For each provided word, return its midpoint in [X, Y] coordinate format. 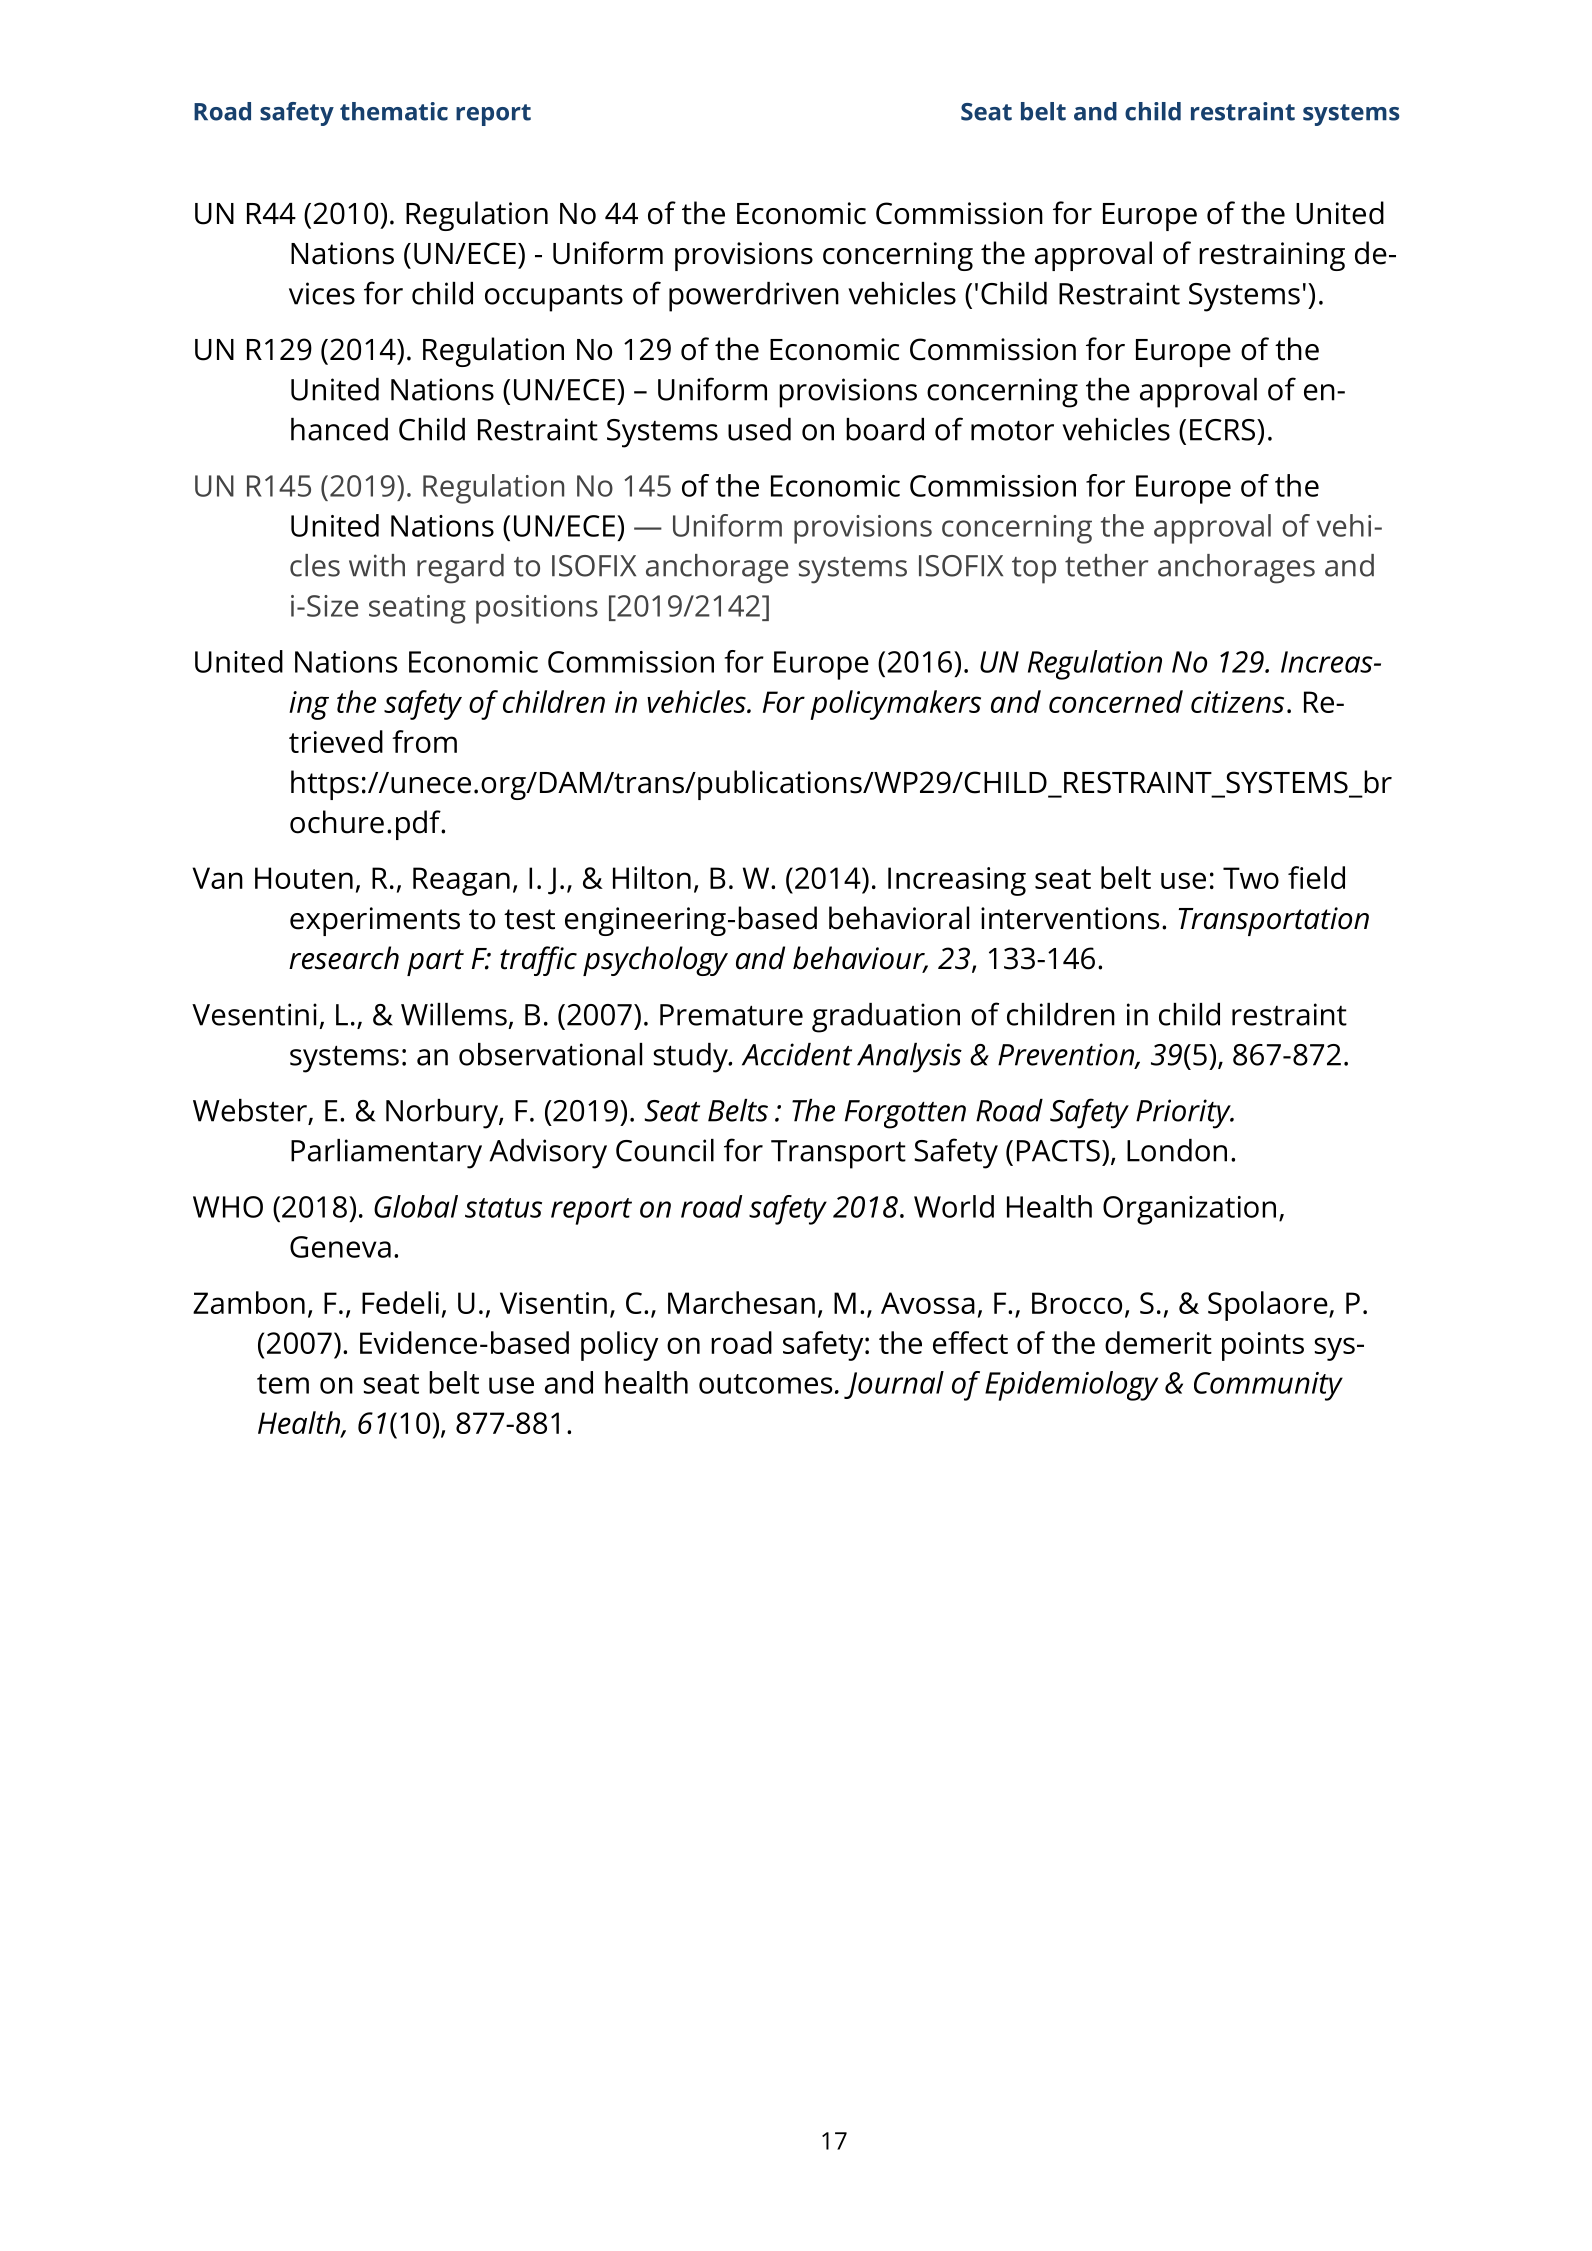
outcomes [765, 1384]
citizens [1237, 702]
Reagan [461, 881]
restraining [1272, 256]
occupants [554, 298]
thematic [394, 111]
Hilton [652, 877]
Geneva [340, 1247]
